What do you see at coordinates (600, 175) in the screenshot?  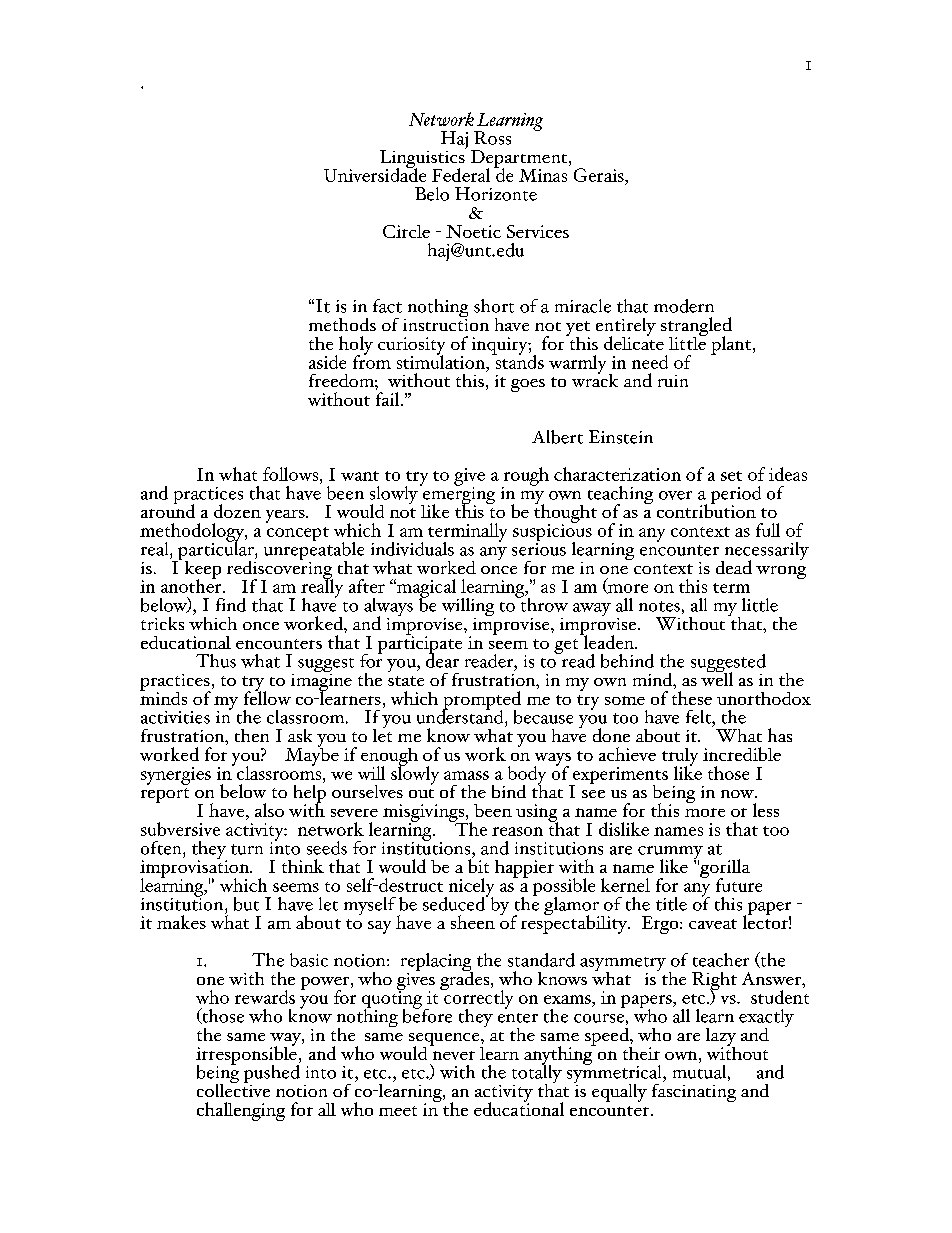 I see `Gerais` at bounding box center [600, 175].
